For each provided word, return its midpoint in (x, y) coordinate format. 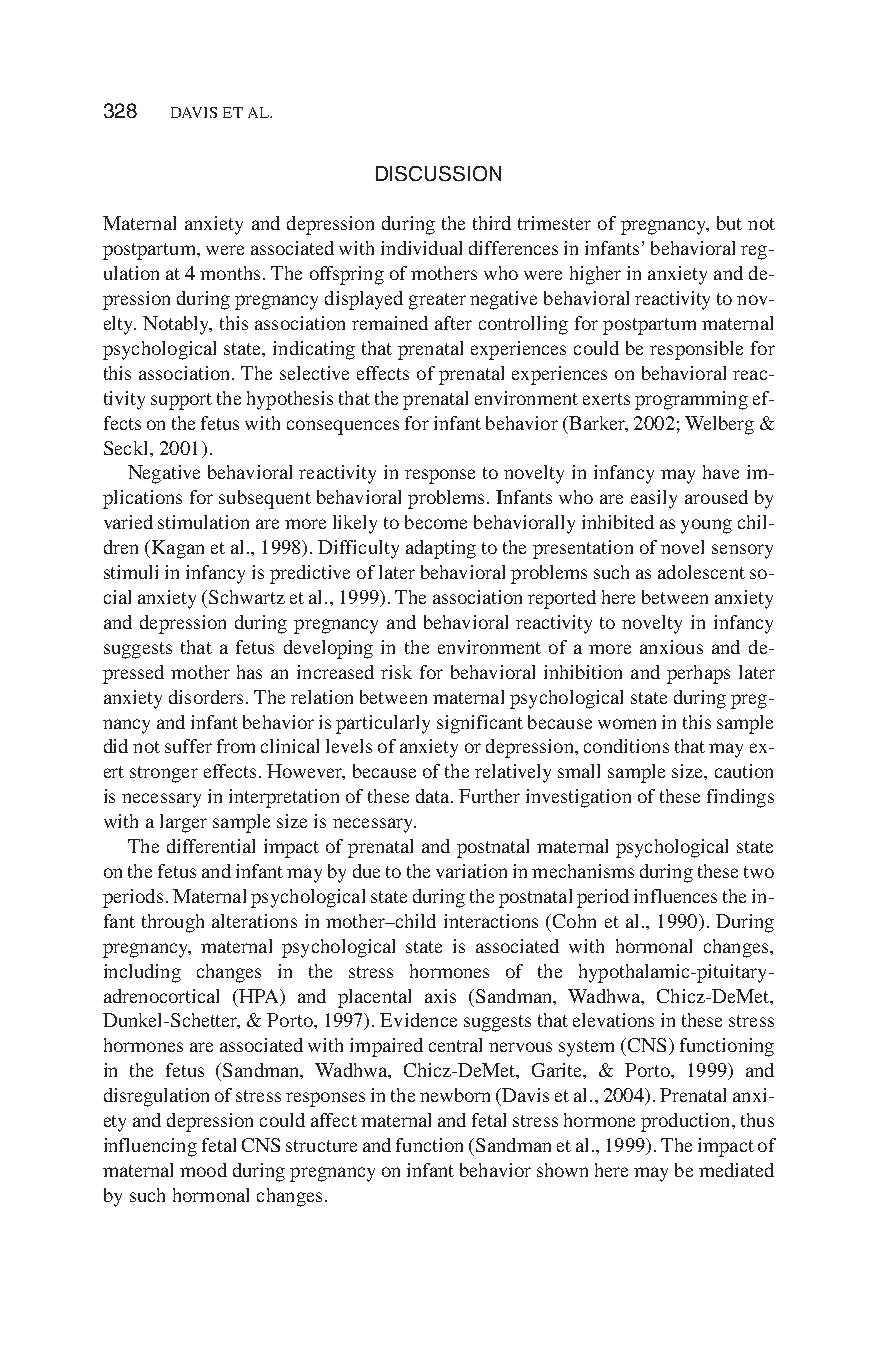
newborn (455, 1095)
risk (396, 672)
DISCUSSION (438, 173)
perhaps (698, 674)
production (687, 1122)
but (729, 223)
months (230, 273)
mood (203, 1170)
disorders (206, 697)
